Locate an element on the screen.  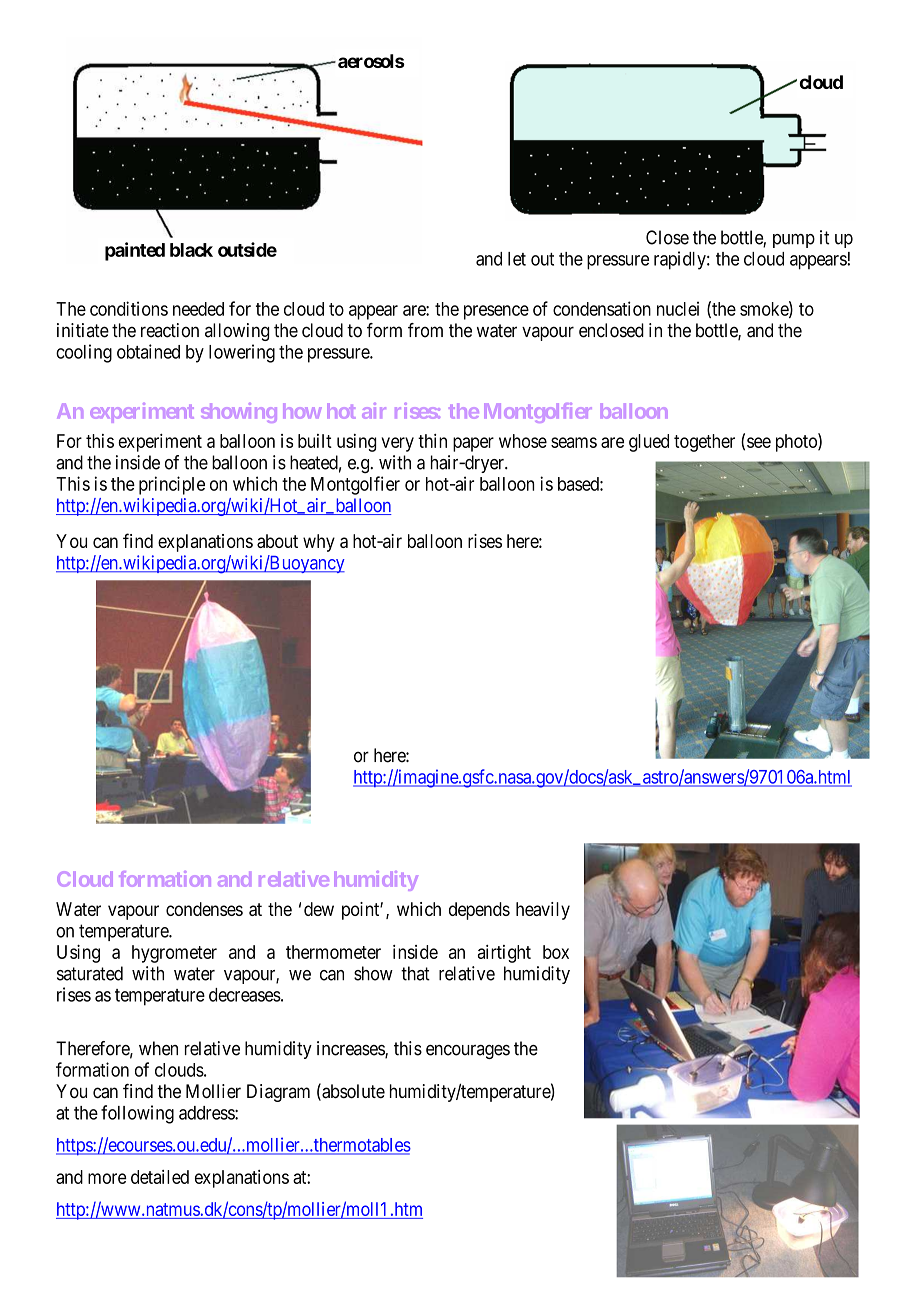
let is located at coordinates (517, 259).
